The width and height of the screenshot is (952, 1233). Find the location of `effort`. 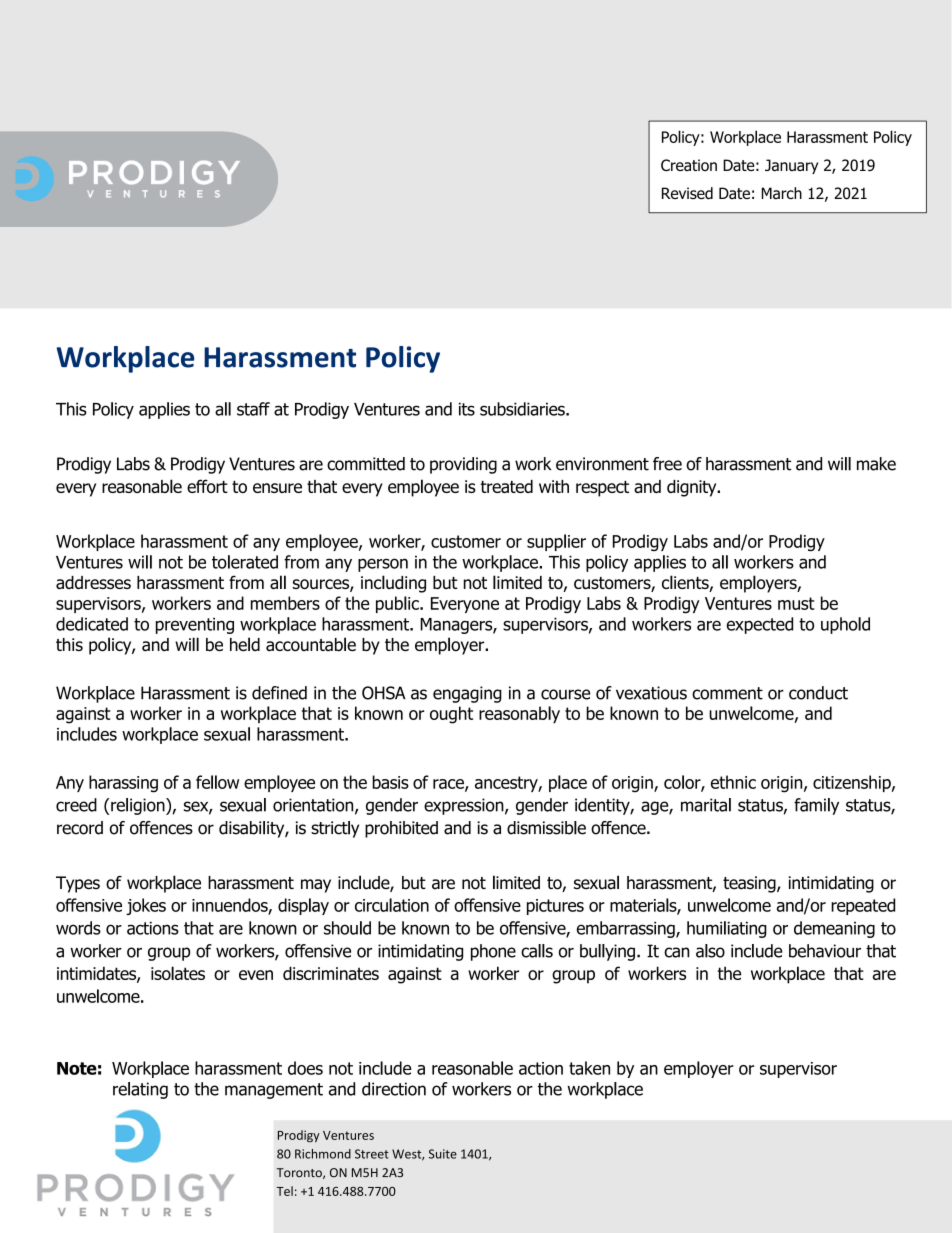

effort is located at coordinates (207, 486).
